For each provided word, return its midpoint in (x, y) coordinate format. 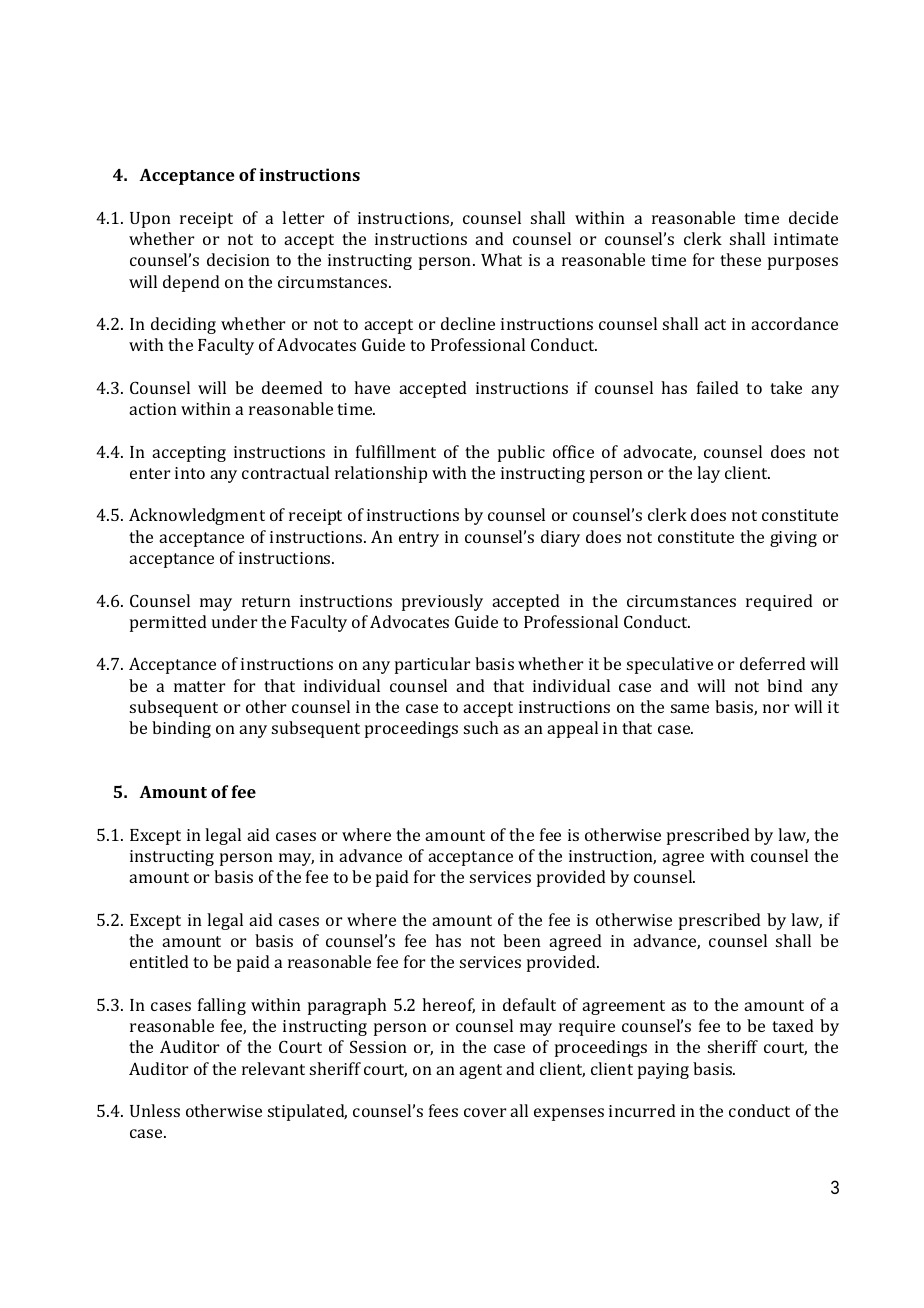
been (522, 940)
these (740, 259)
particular (432, 665)
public (521, 453)
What (501, 259)
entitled (159, 961)
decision (238, 259)
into (190, 473)
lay (708, 474)
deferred (773, 663)
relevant (273, 1068)
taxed (793, 1025)
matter (199, 686)
